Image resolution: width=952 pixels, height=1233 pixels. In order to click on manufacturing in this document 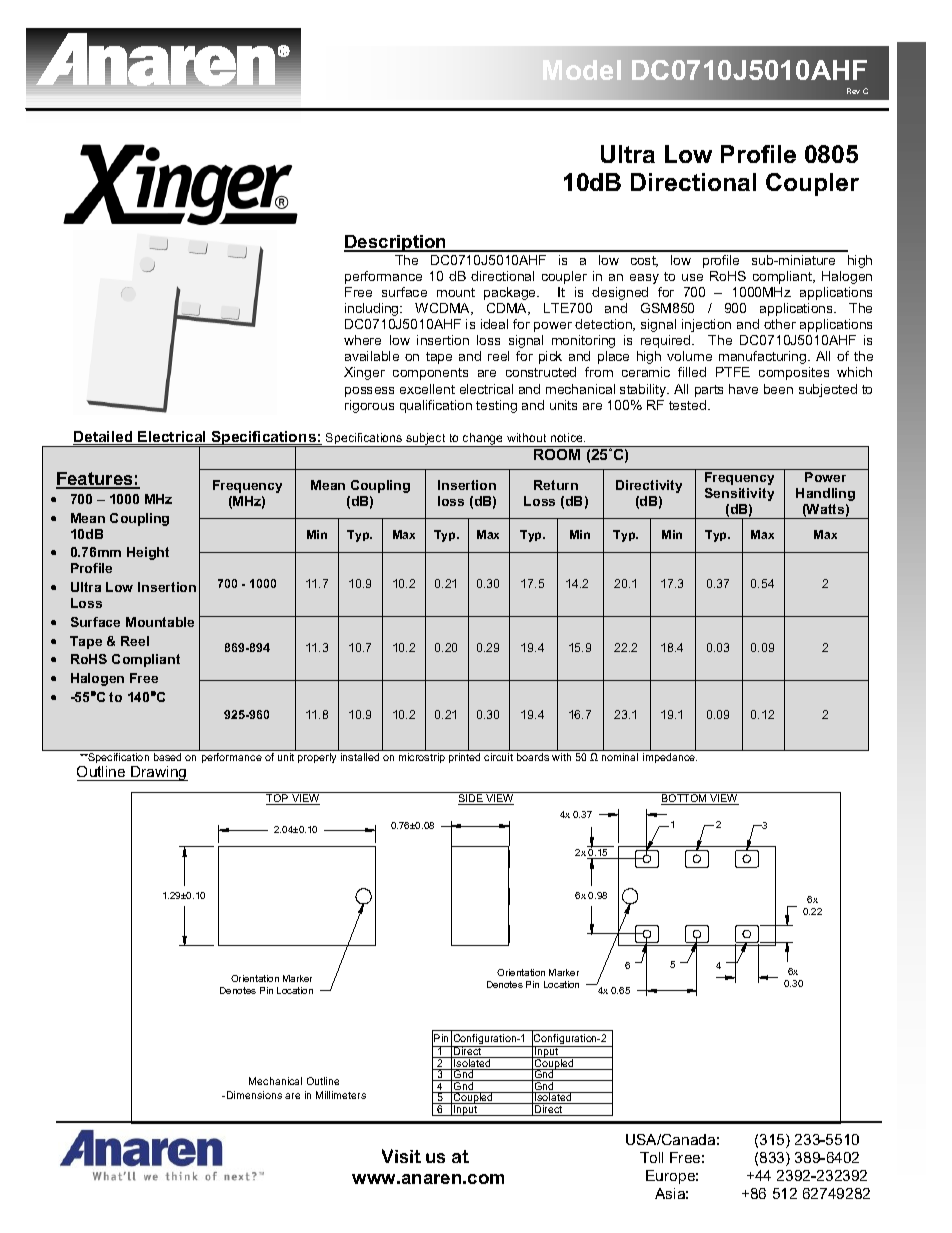, I will do `click(764, 357)`.
